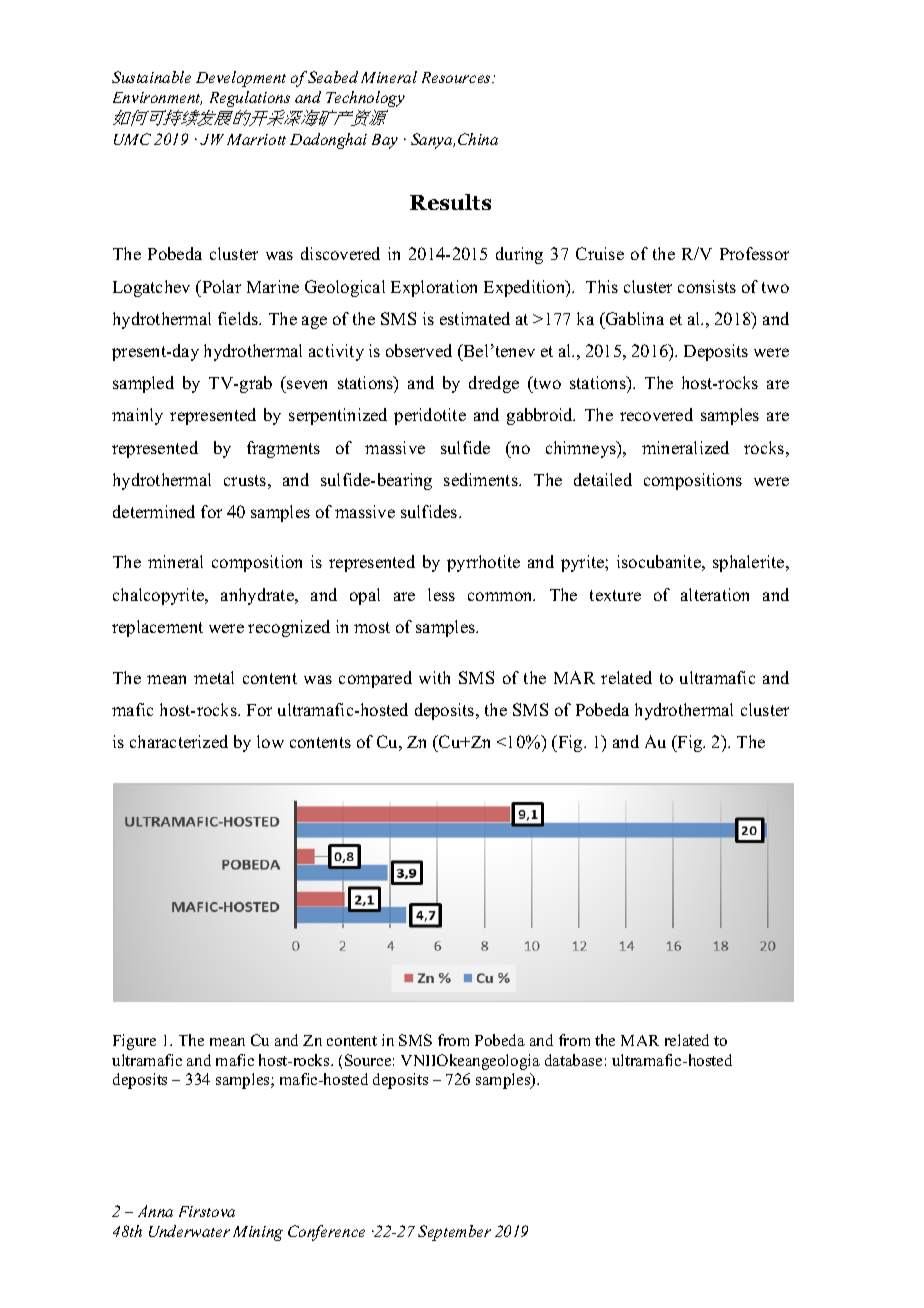 The width and height of the screenshot is (924, 1308). Describe the element at coordinates (189, 1231) in the screenshot. I see `Underwater` at that location.
